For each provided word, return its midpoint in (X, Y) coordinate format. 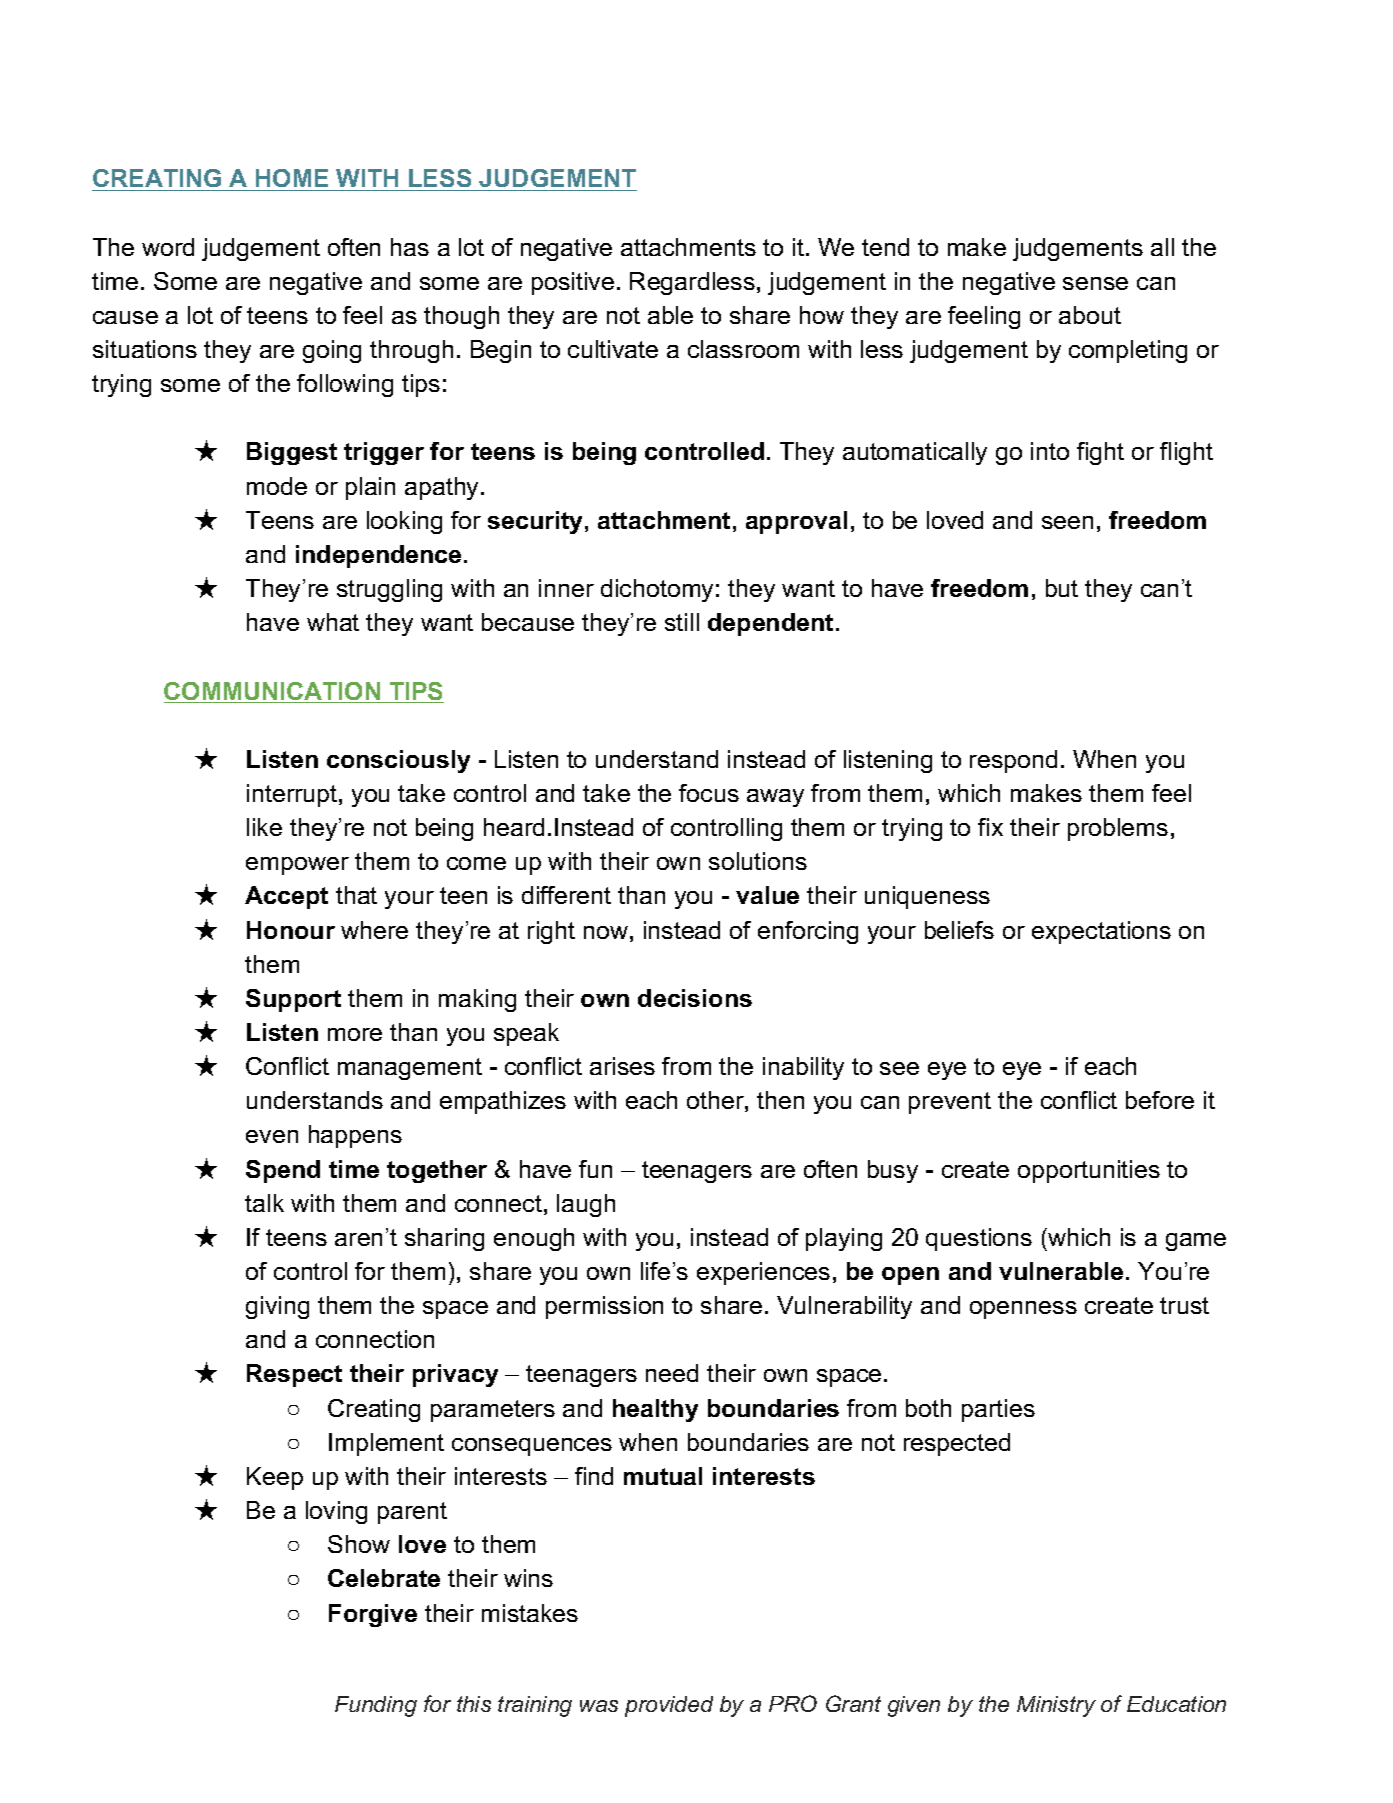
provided (669, 1706)
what (333, 622)
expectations (1101, 932)
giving (277, 1307)
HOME (292, 180)
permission (604, 1307)
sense (1095, 283)
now (606, 932)
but (1062, 588)
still (682, 622)
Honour (291, 930)
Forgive (373, 1615)
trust (1184, 1305)
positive (573, 283)
